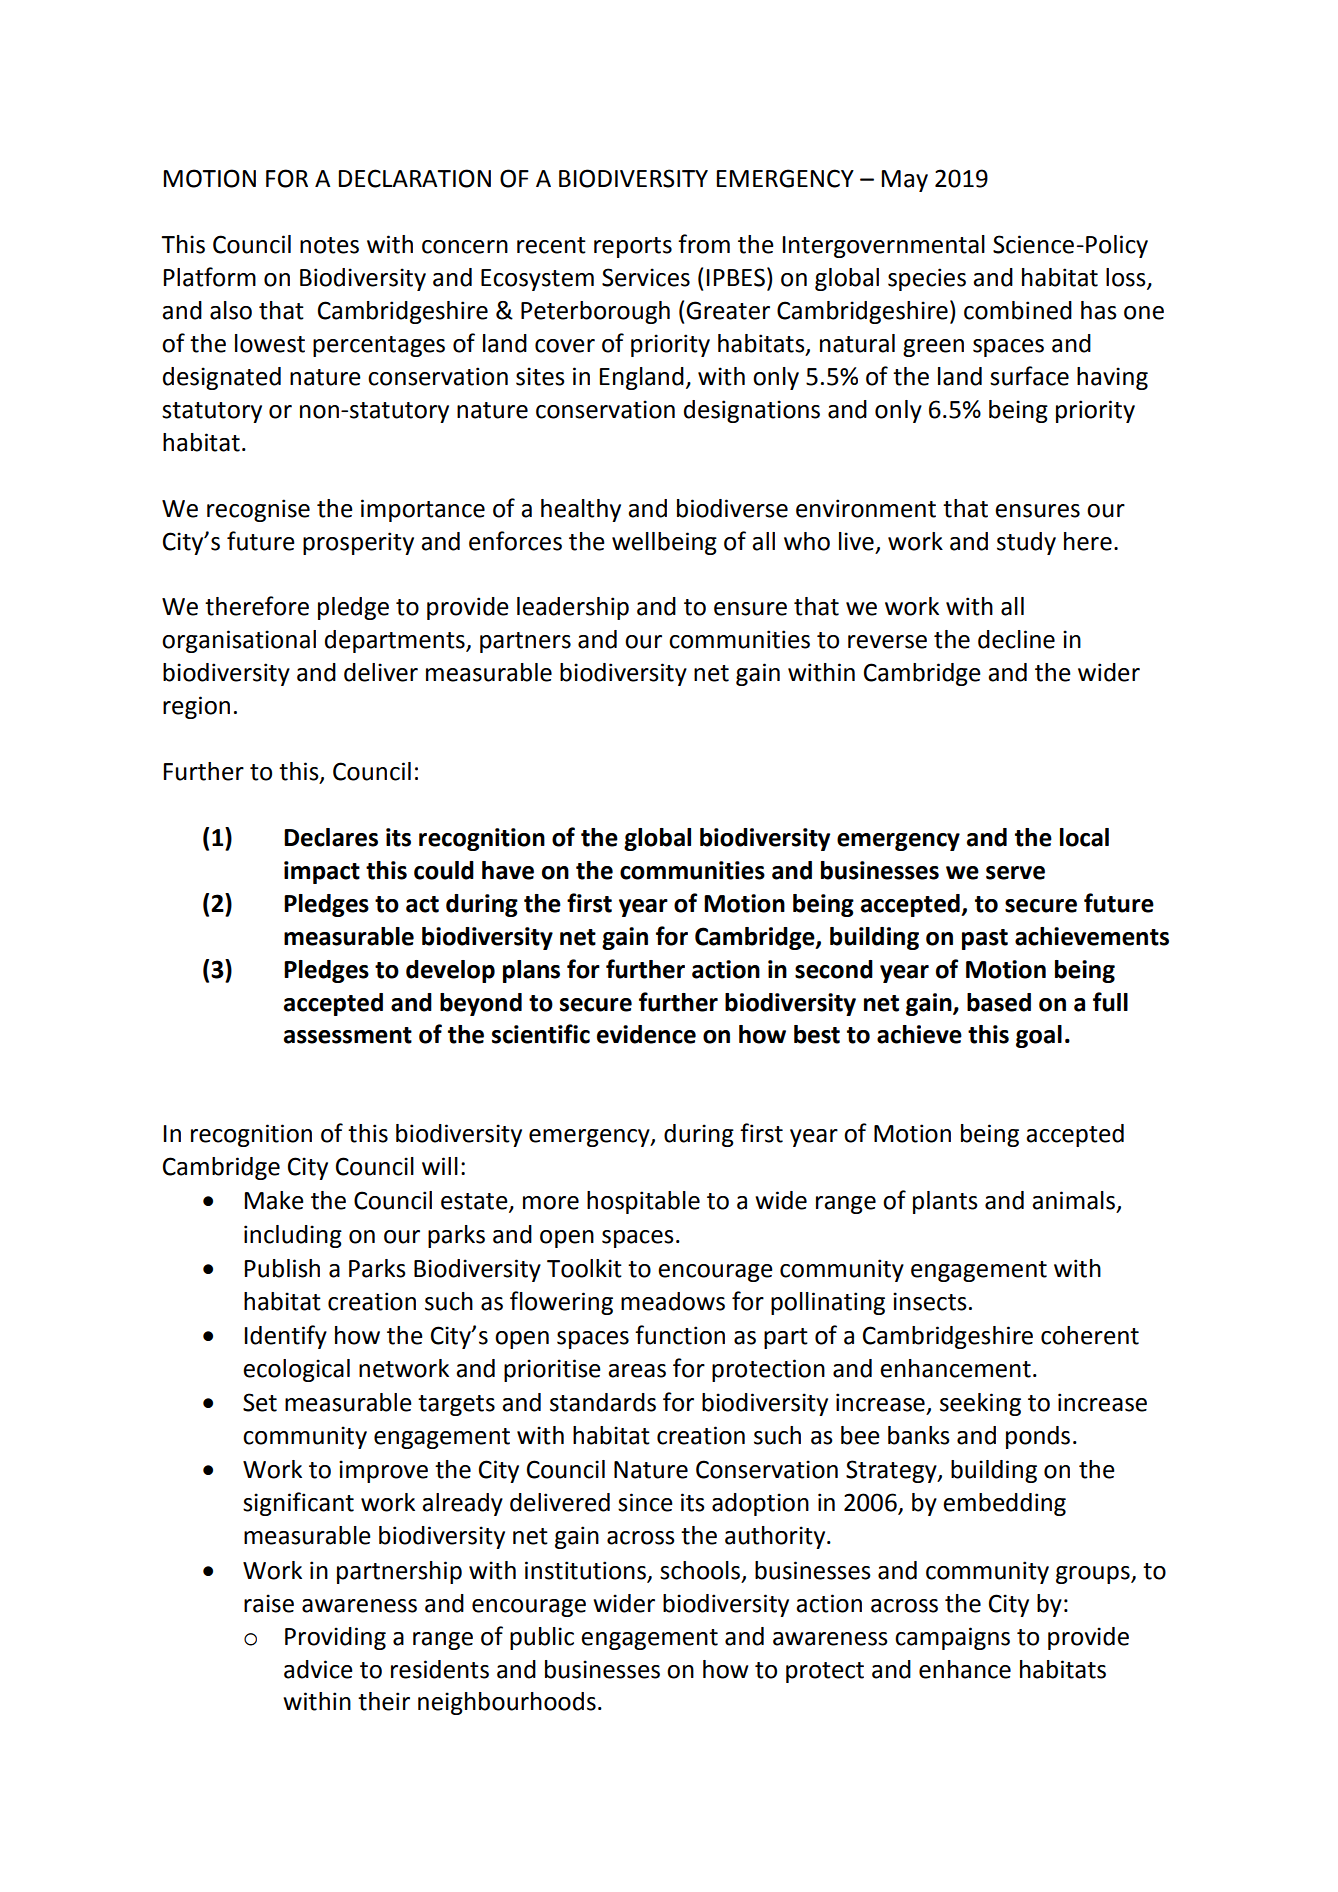 Image resolution: width=1338 pixels, height=1892 pixels. What do you see at coordinates (1073, 1200) in the image?
I see `animals` at bounding box center [1073, 1200].
